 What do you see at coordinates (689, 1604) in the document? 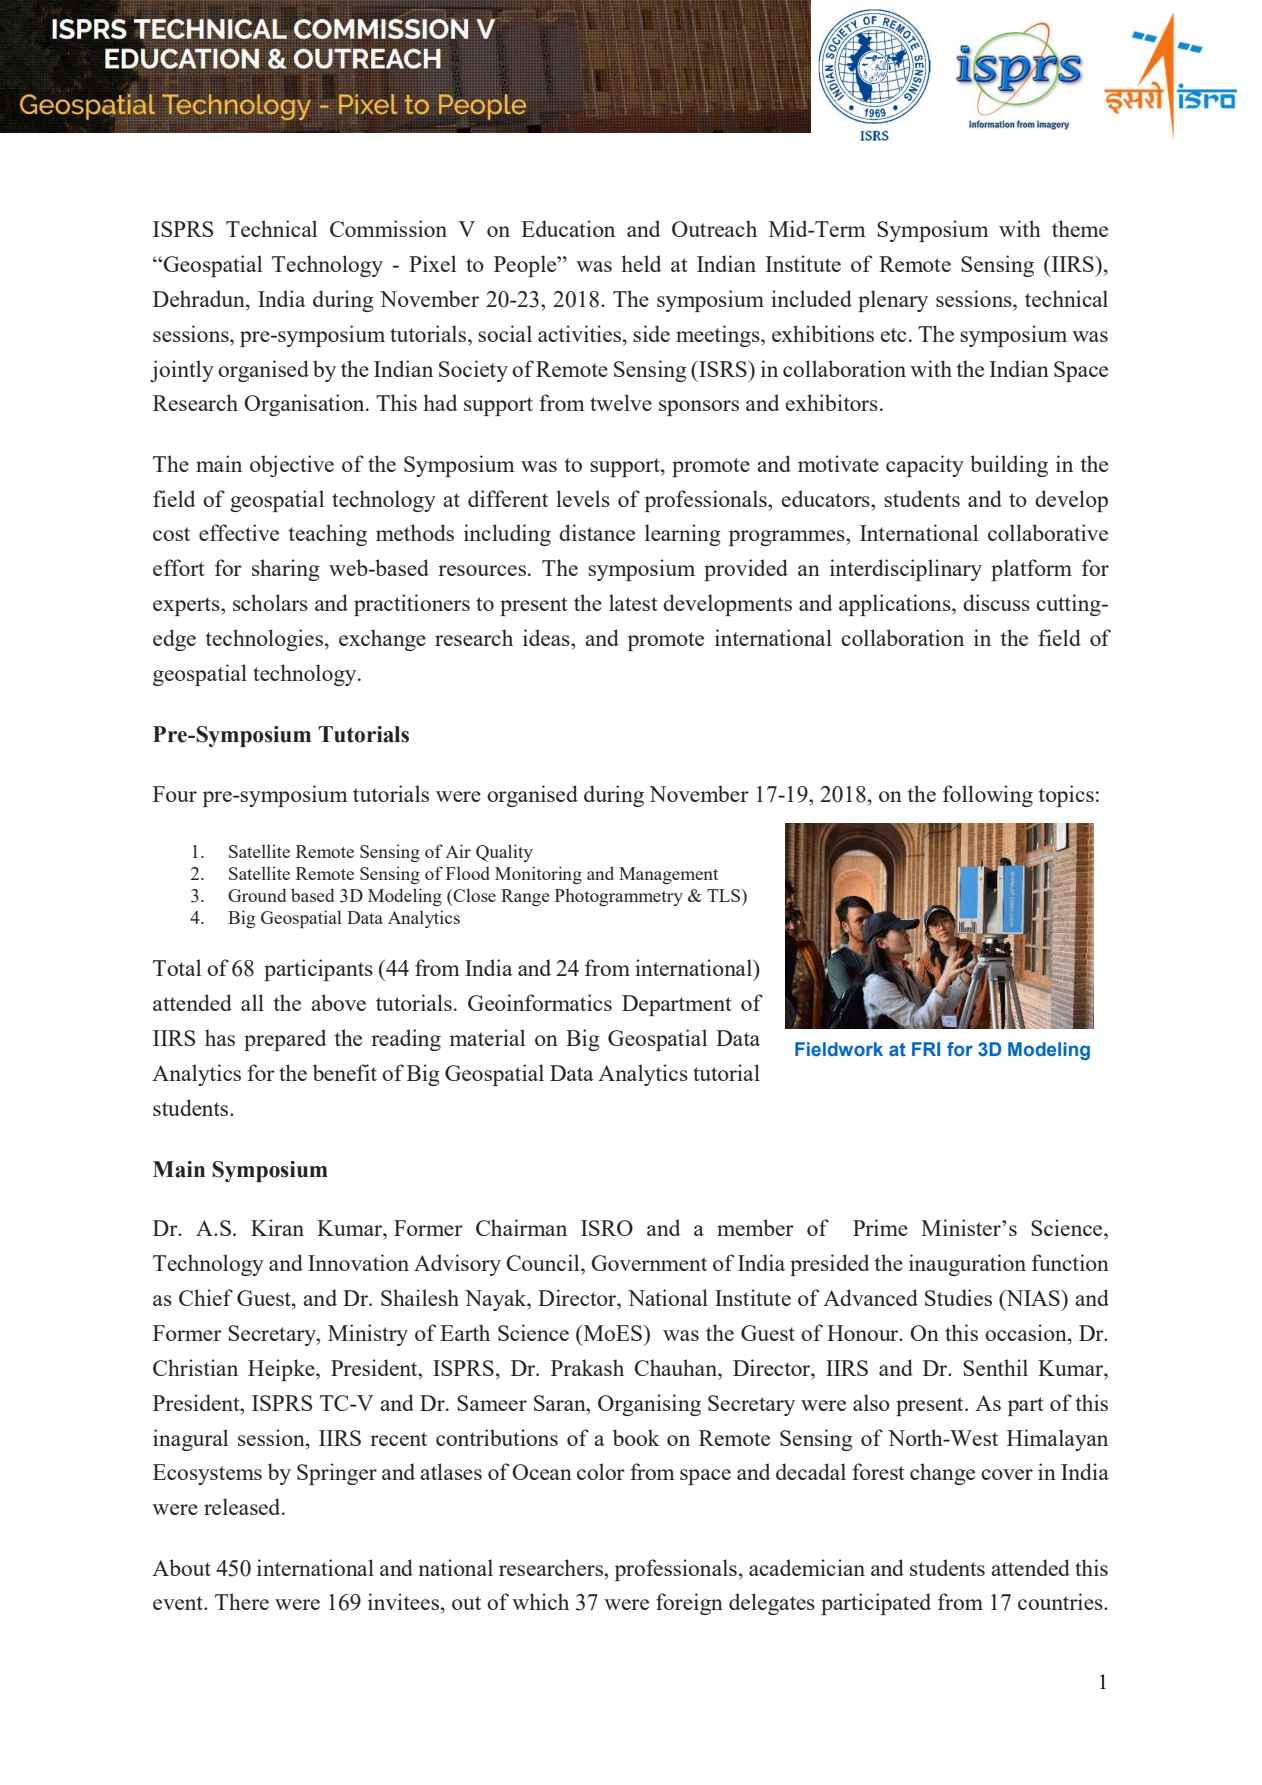
I see `foreign` at bounding box center [689, 1604].
